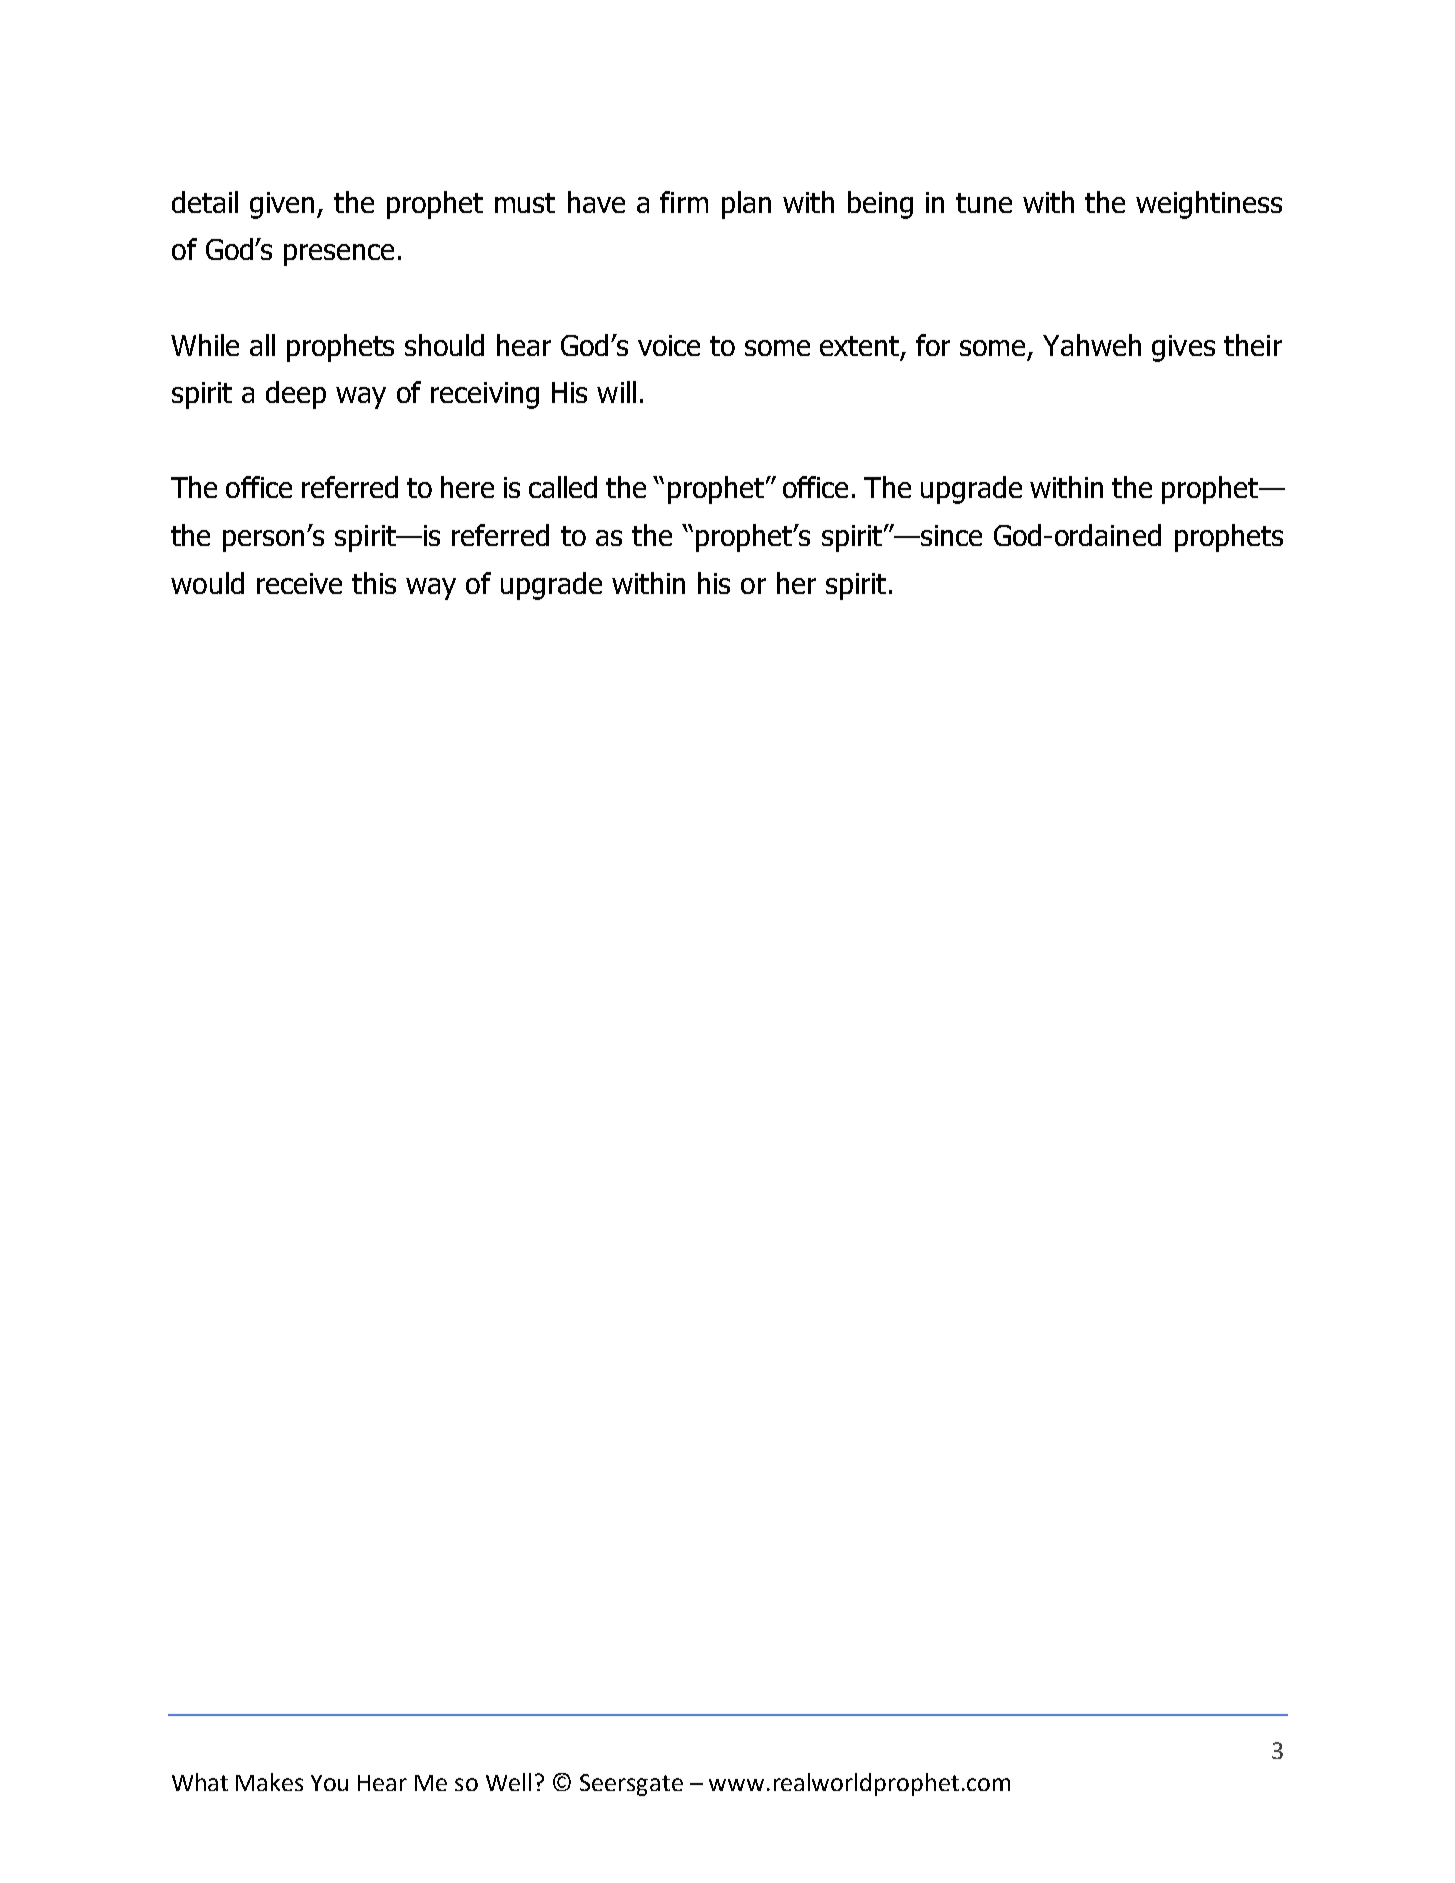 The width and height of the screenshot is (1455, 1883). I want to click on presence, so click(339, 255).
